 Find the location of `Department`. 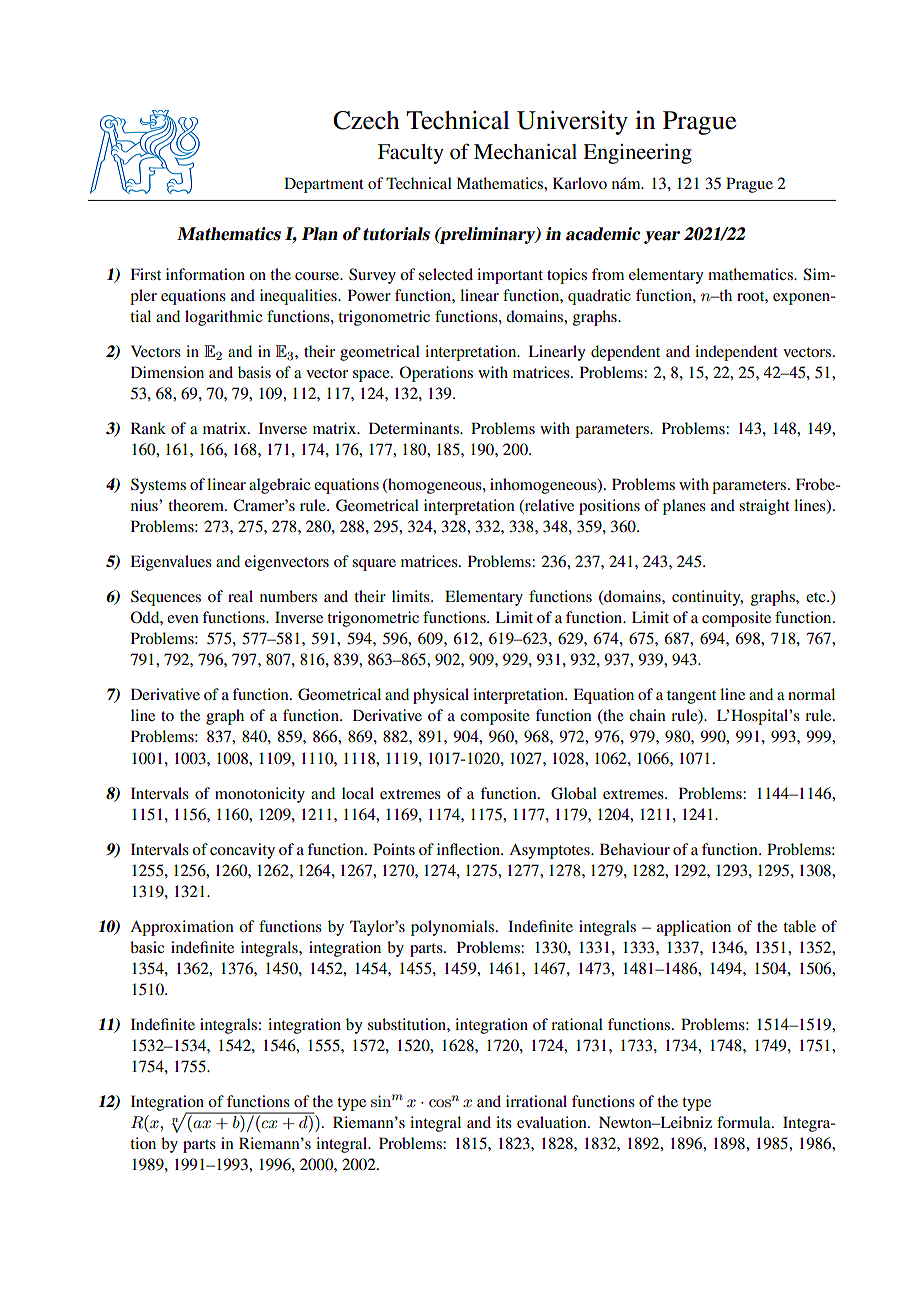

Department is located at coordinates (324, 185).
